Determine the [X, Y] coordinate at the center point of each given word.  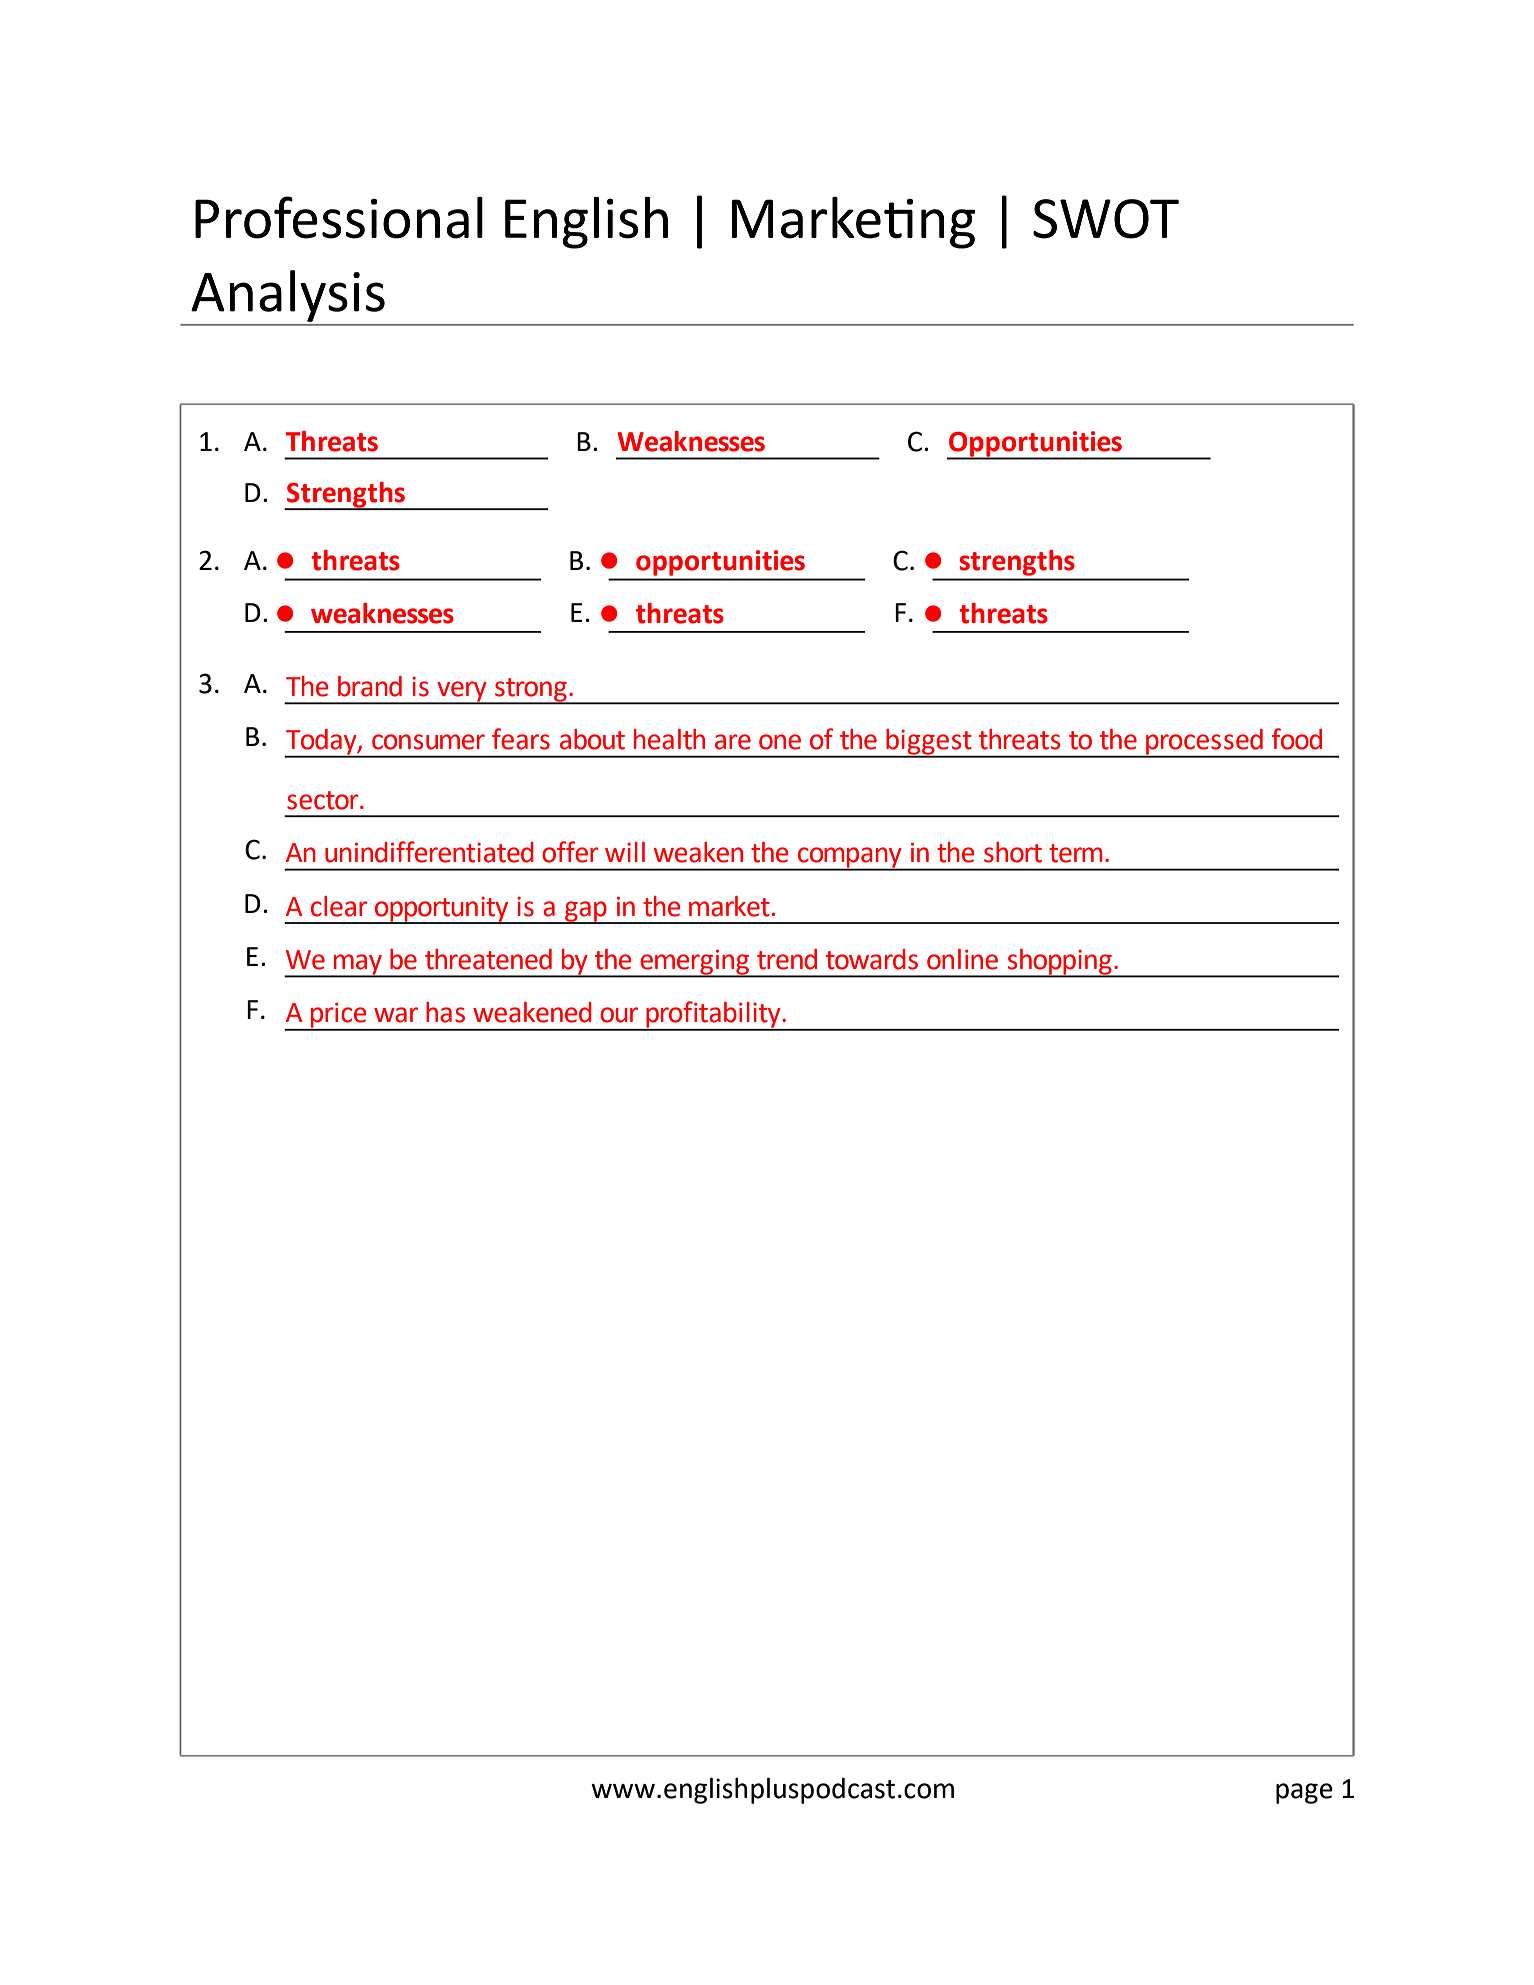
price [339, 1016]
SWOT [1106, 219]
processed [1204, 743]
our [619, 1015]
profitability [713, 1015]
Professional [339, 217]
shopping [1059, 963]
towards [872, 959]
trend [787, 959]
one [780, 742]
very [462, 692]
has [445, 1012]
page [1304, 1793]
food [1297, 739]
